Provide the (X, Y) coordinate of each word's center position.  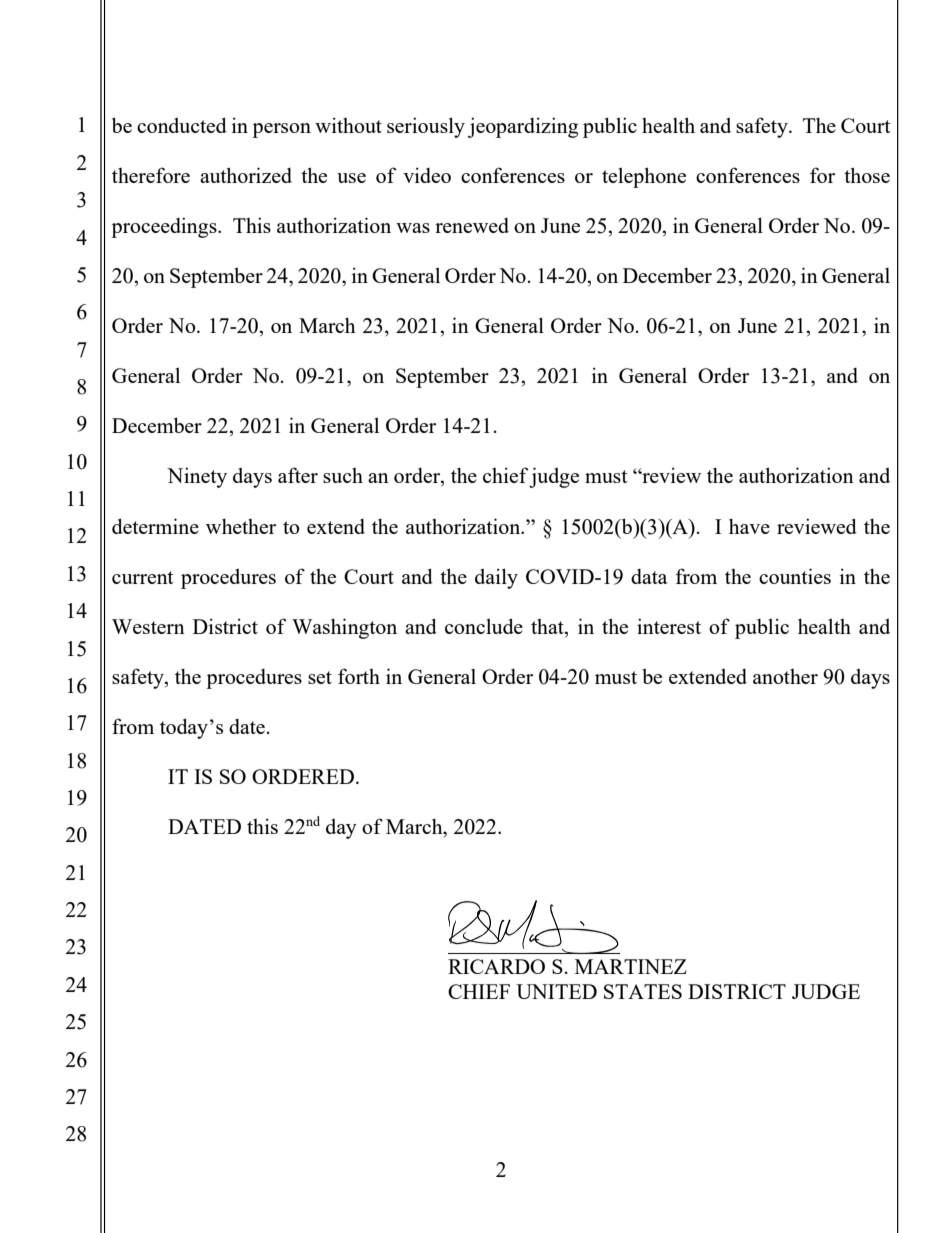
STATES (643, 991)
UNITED (556, 991)
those (867, 175)
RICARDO (496, 966)
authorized (246, 175)
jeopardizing (523, 127)
